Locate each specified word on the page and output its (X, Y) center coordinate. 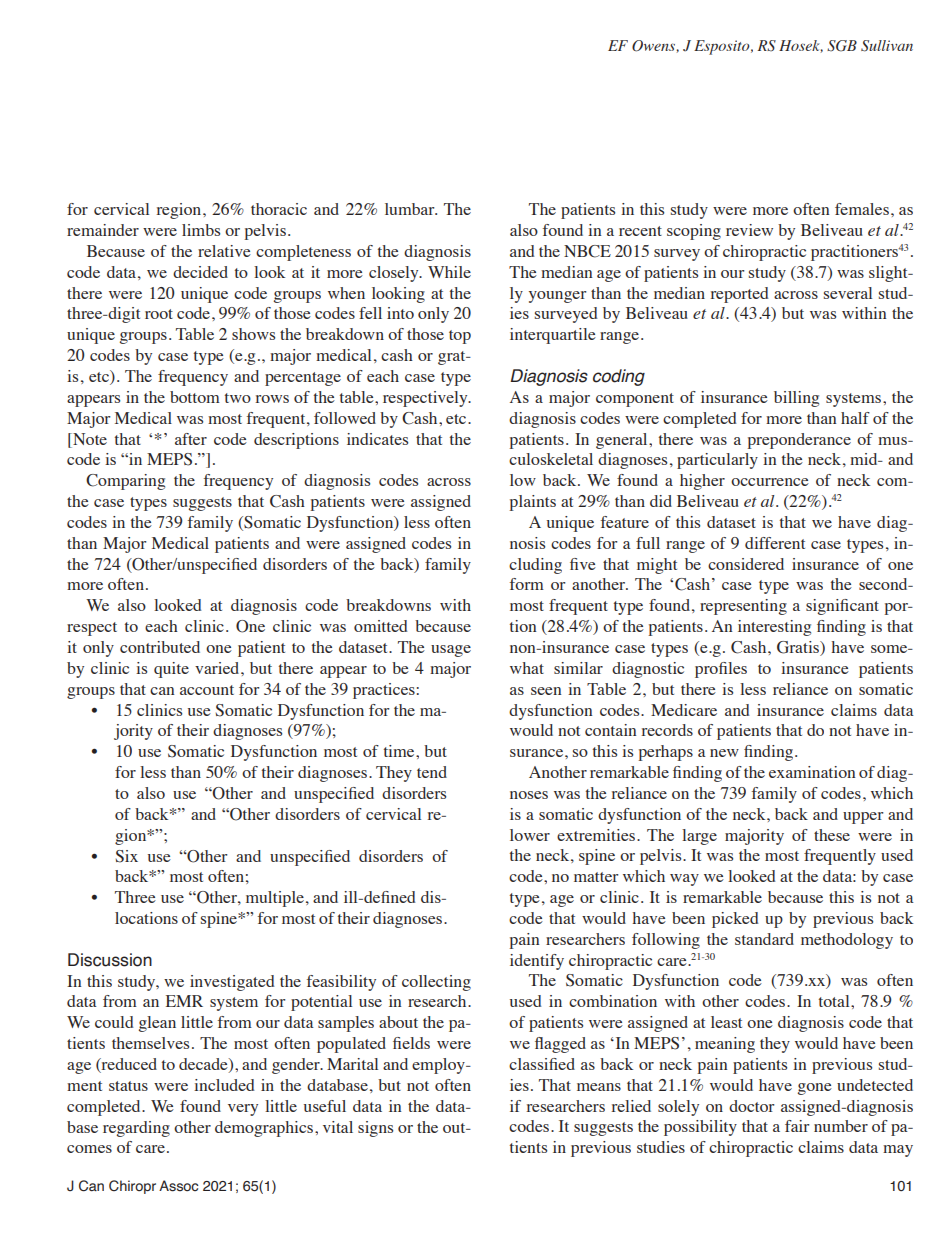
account (207, 690)
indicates (377, 439)
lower (530, 835)
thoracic (279, 209)
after (191, 439)
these (832, 835)
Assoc (178, 1186)
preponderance (799, 441)
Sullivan (887, 46)
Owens (653, 46)
